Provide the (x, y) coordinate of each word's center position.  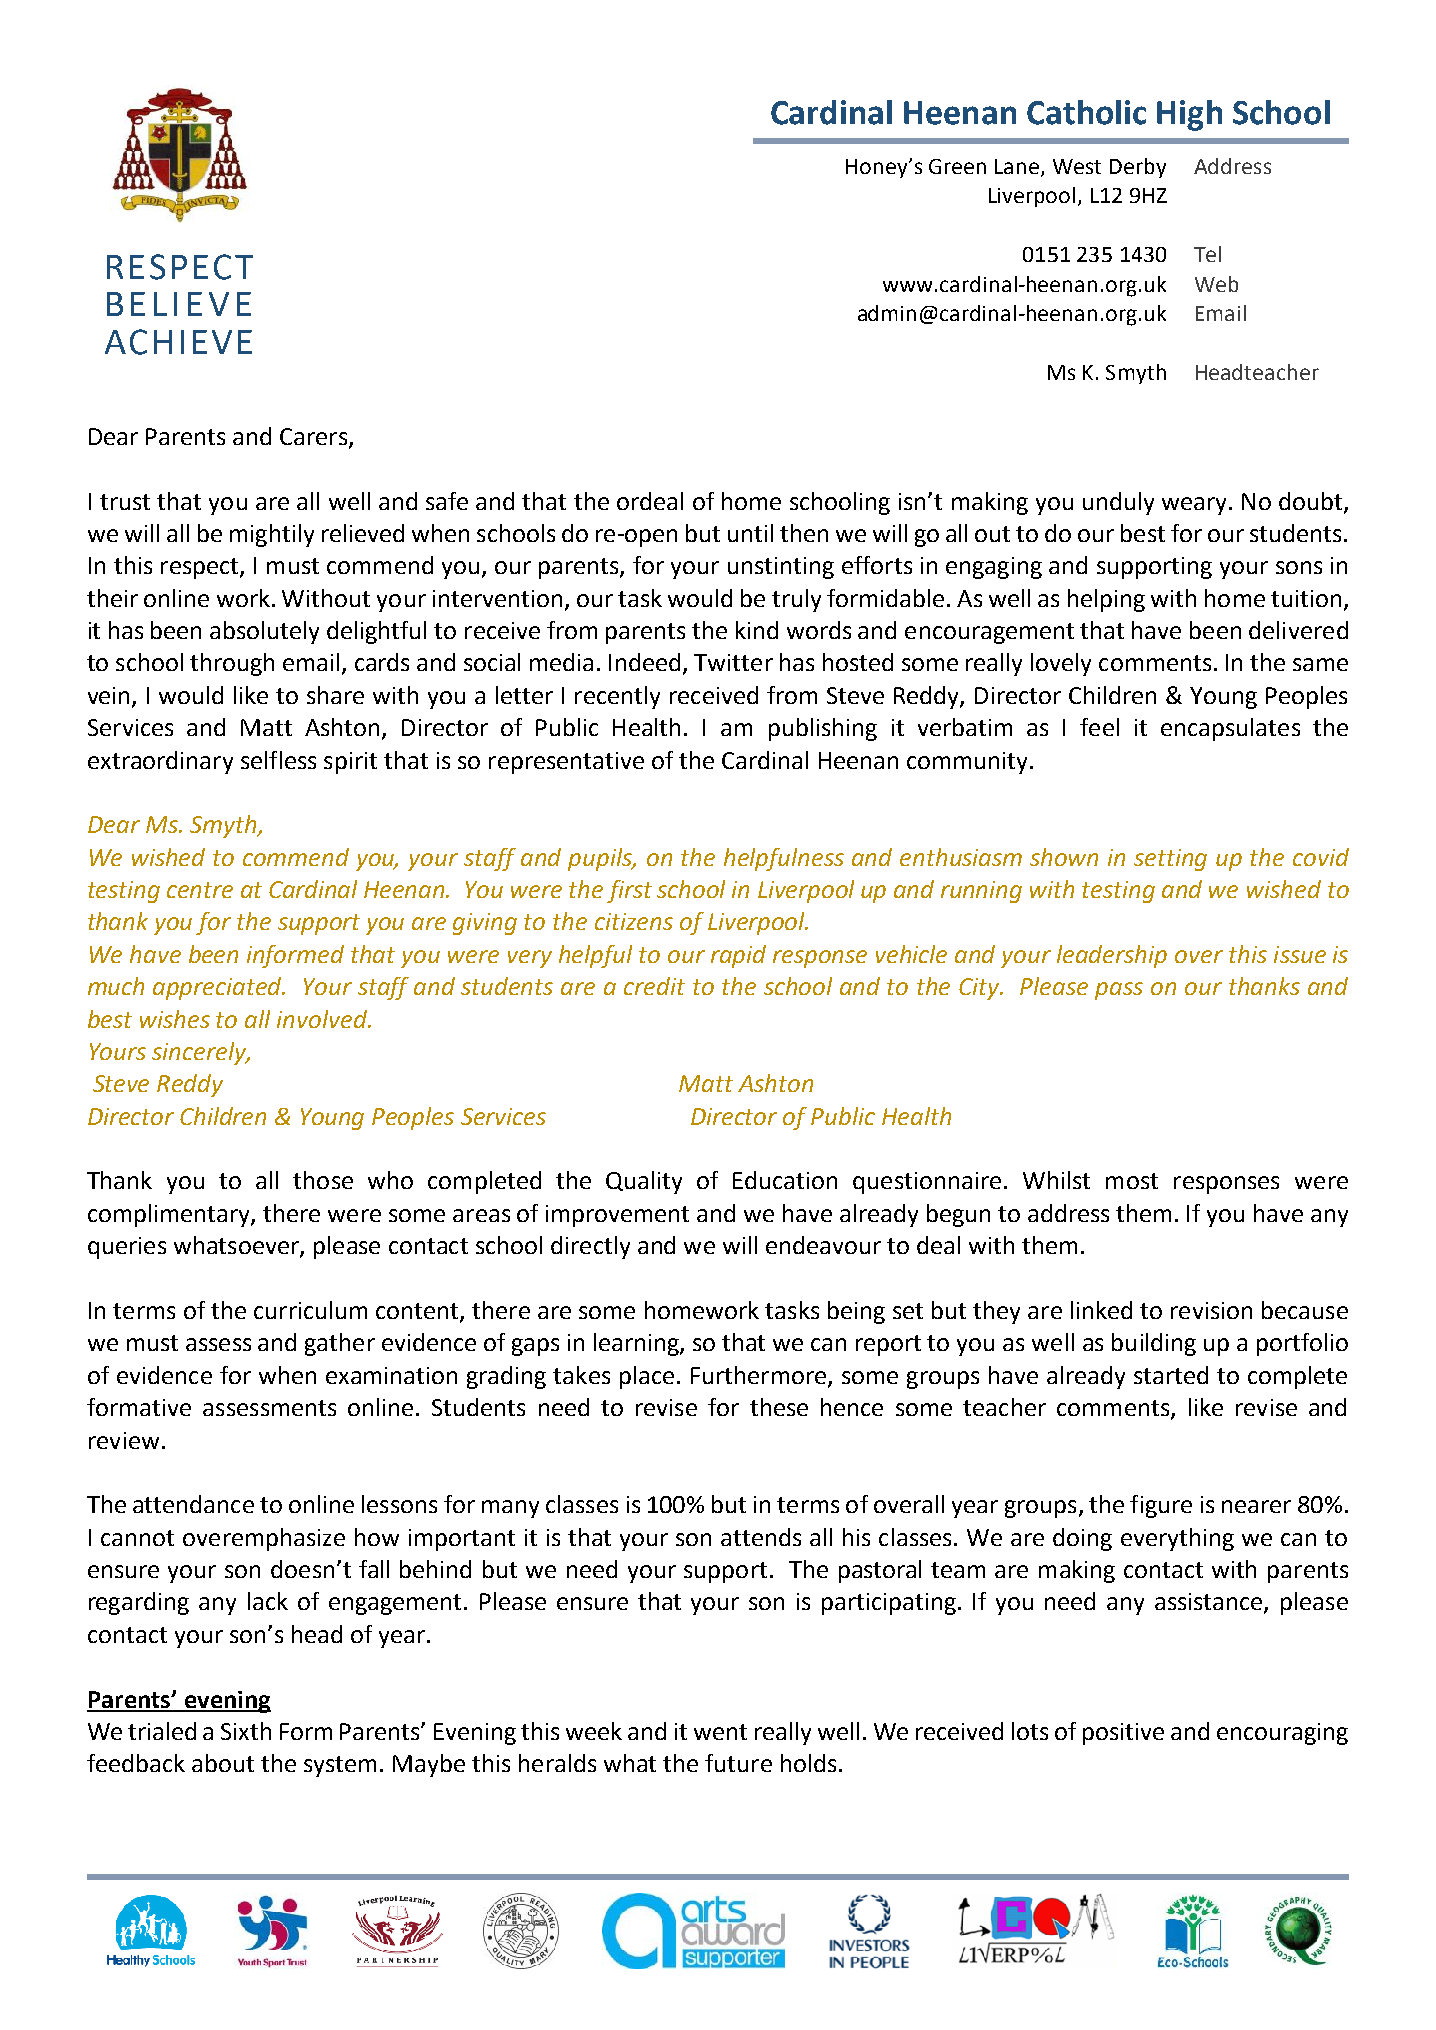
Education (785, 1180)
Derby (1138, 168)
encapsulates (1230, 729)
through (232, 664)
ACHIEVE (178, 342)
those (323, 1180)
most (1132, 1181)
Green (957, 166)
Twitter (733, 662)
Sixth (246, 1731)
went (720, 1732)
